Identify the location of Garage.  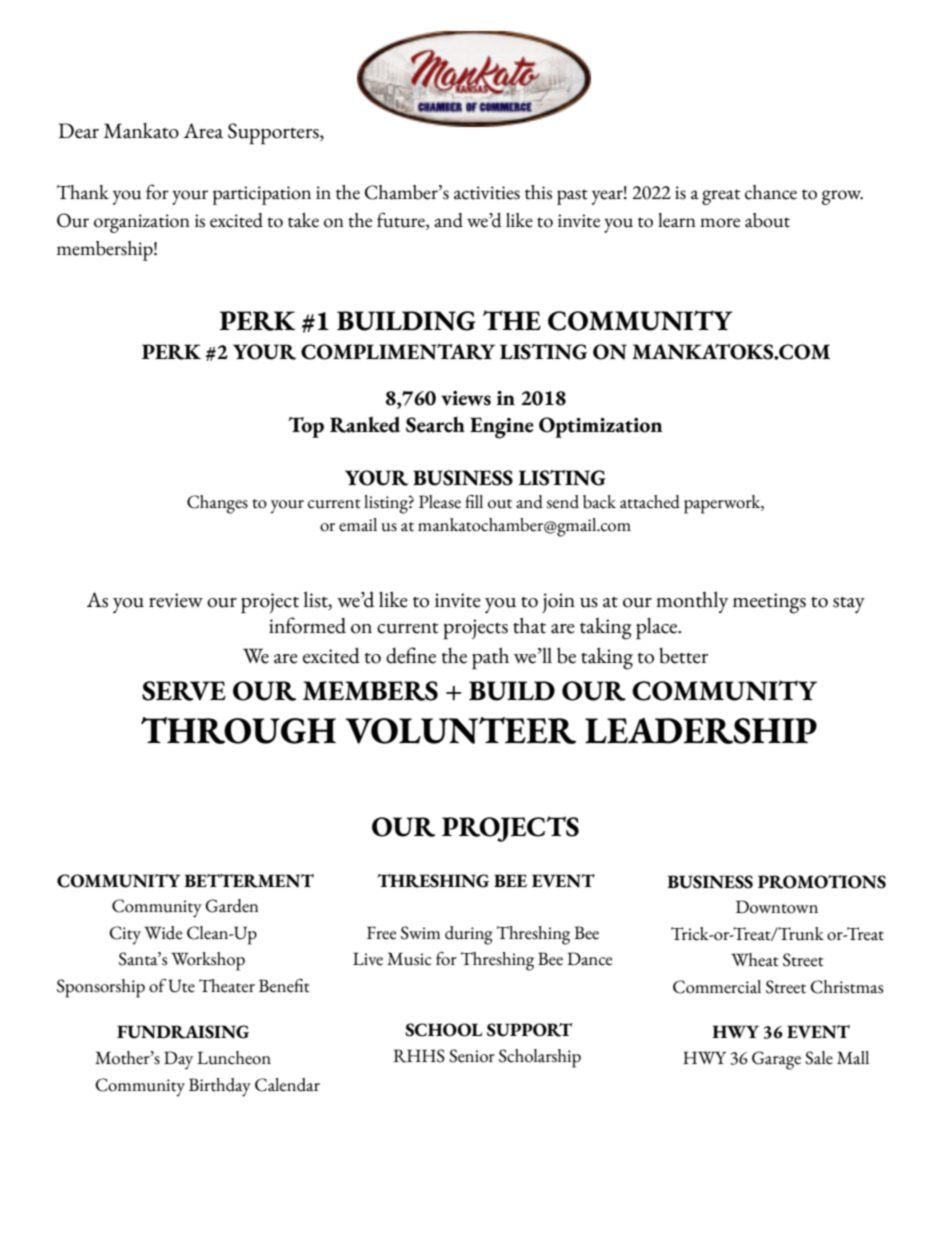
(776, 1060).
